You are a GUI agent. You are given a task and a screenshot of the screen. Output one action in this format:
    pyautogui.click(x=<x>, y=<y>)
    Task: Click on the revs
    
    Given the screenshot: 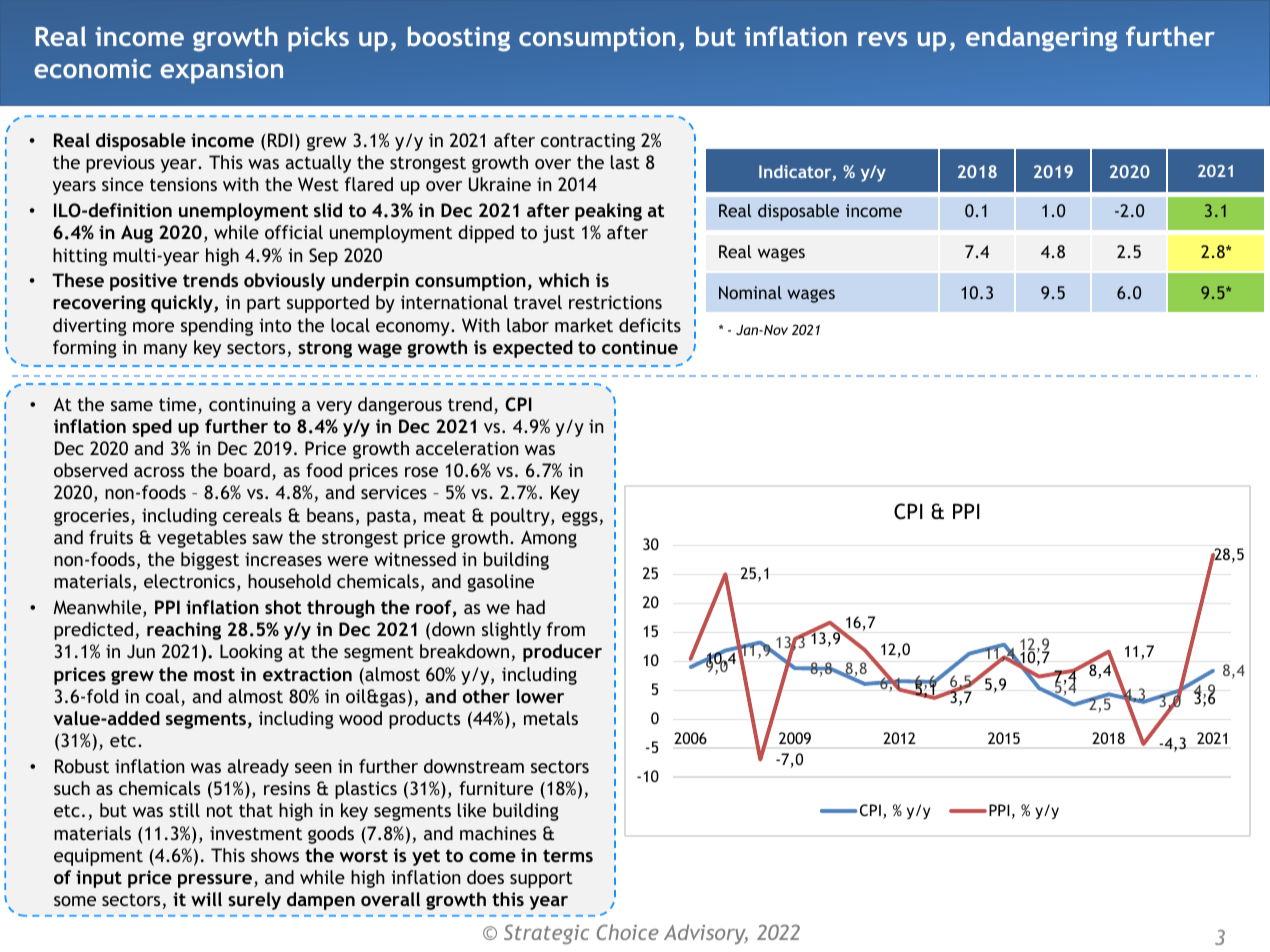 What is the action you would take?
    pyautogui.click(x=882, y=39)
